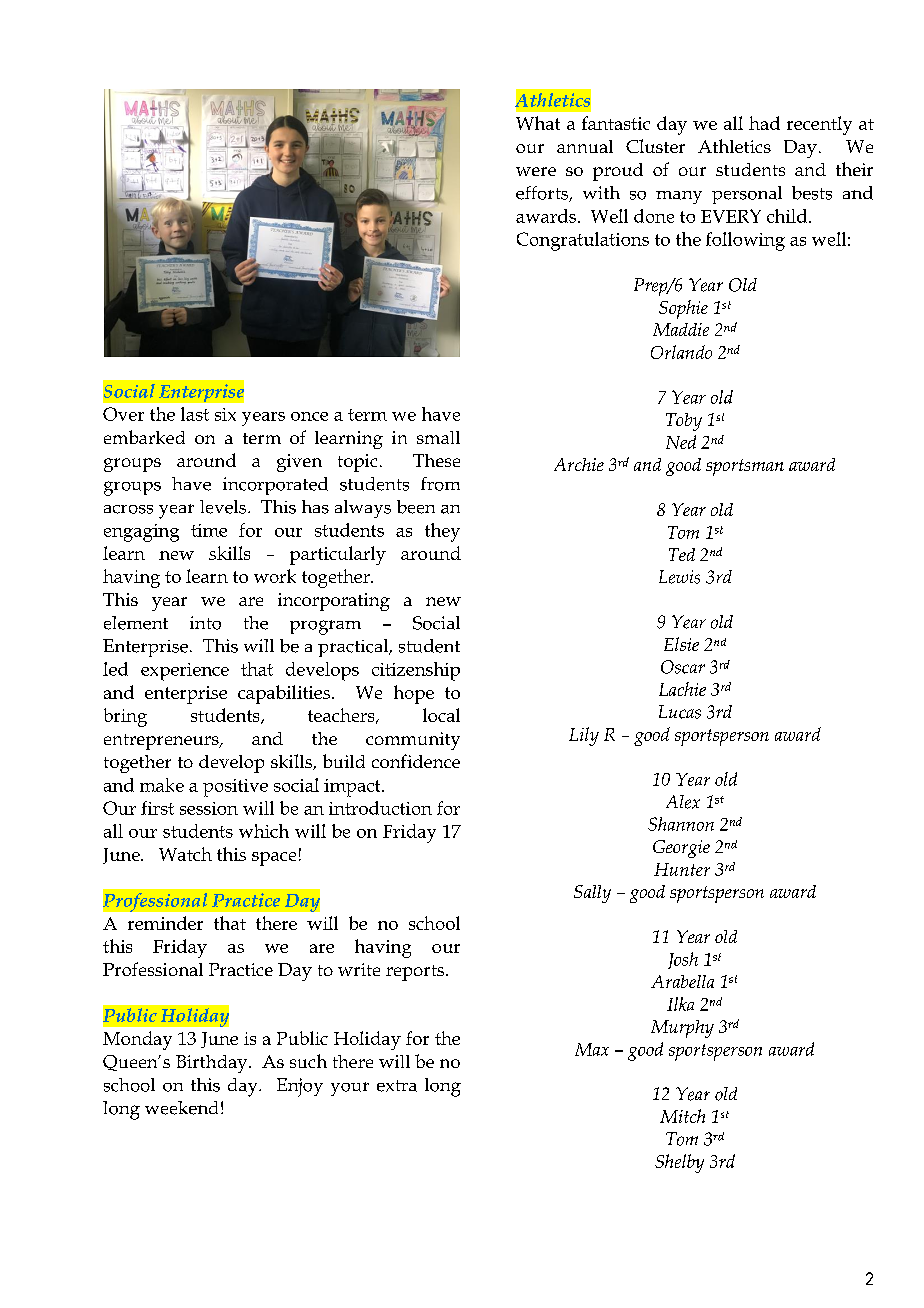 The image size is (924, 1308). What do you see at coordinates (440, 484) in the screenshot?
I see `from` at bounding box center [440, 484].
